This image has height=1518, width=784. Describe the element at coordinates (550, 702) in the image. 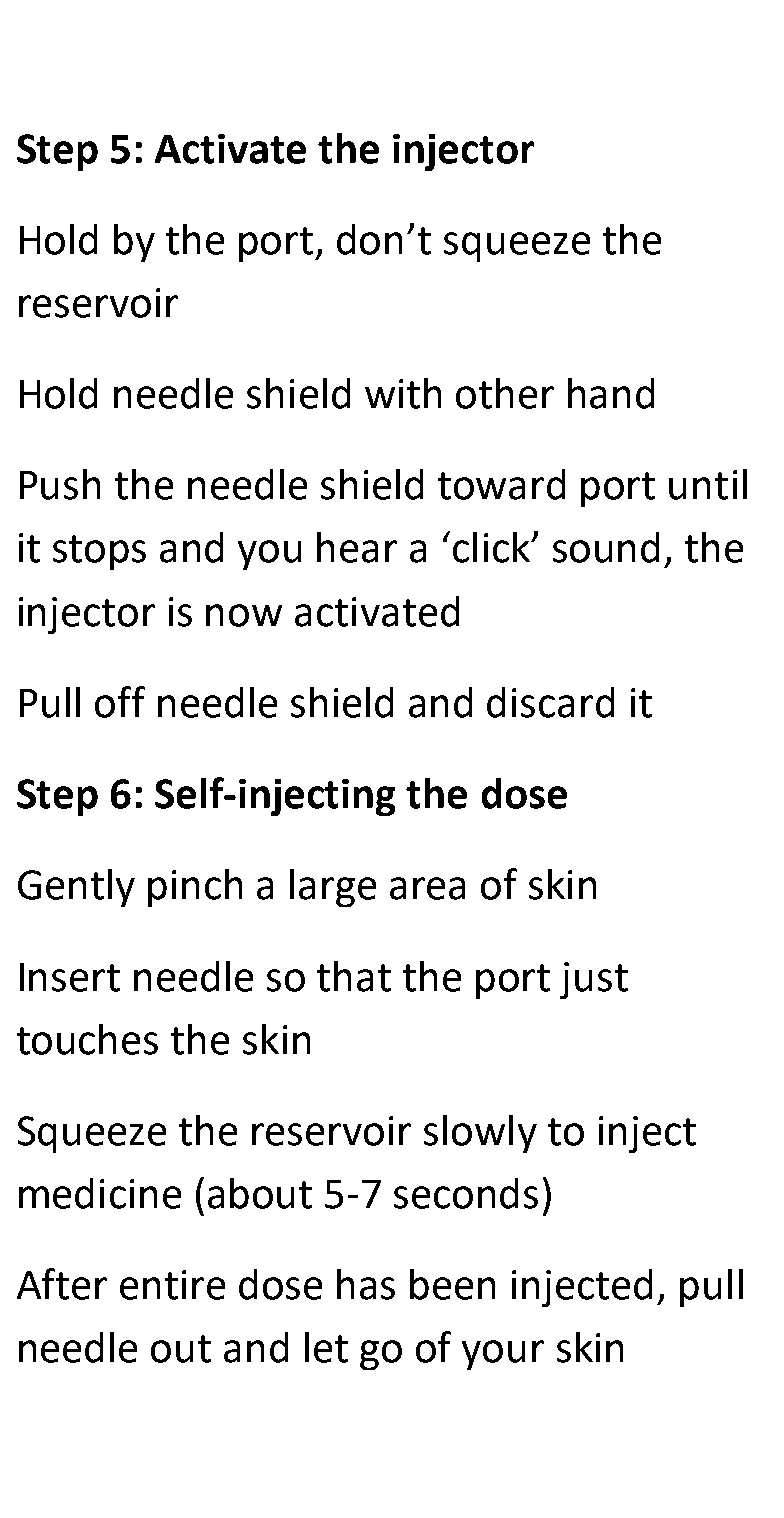

I see `discard` at that location.
